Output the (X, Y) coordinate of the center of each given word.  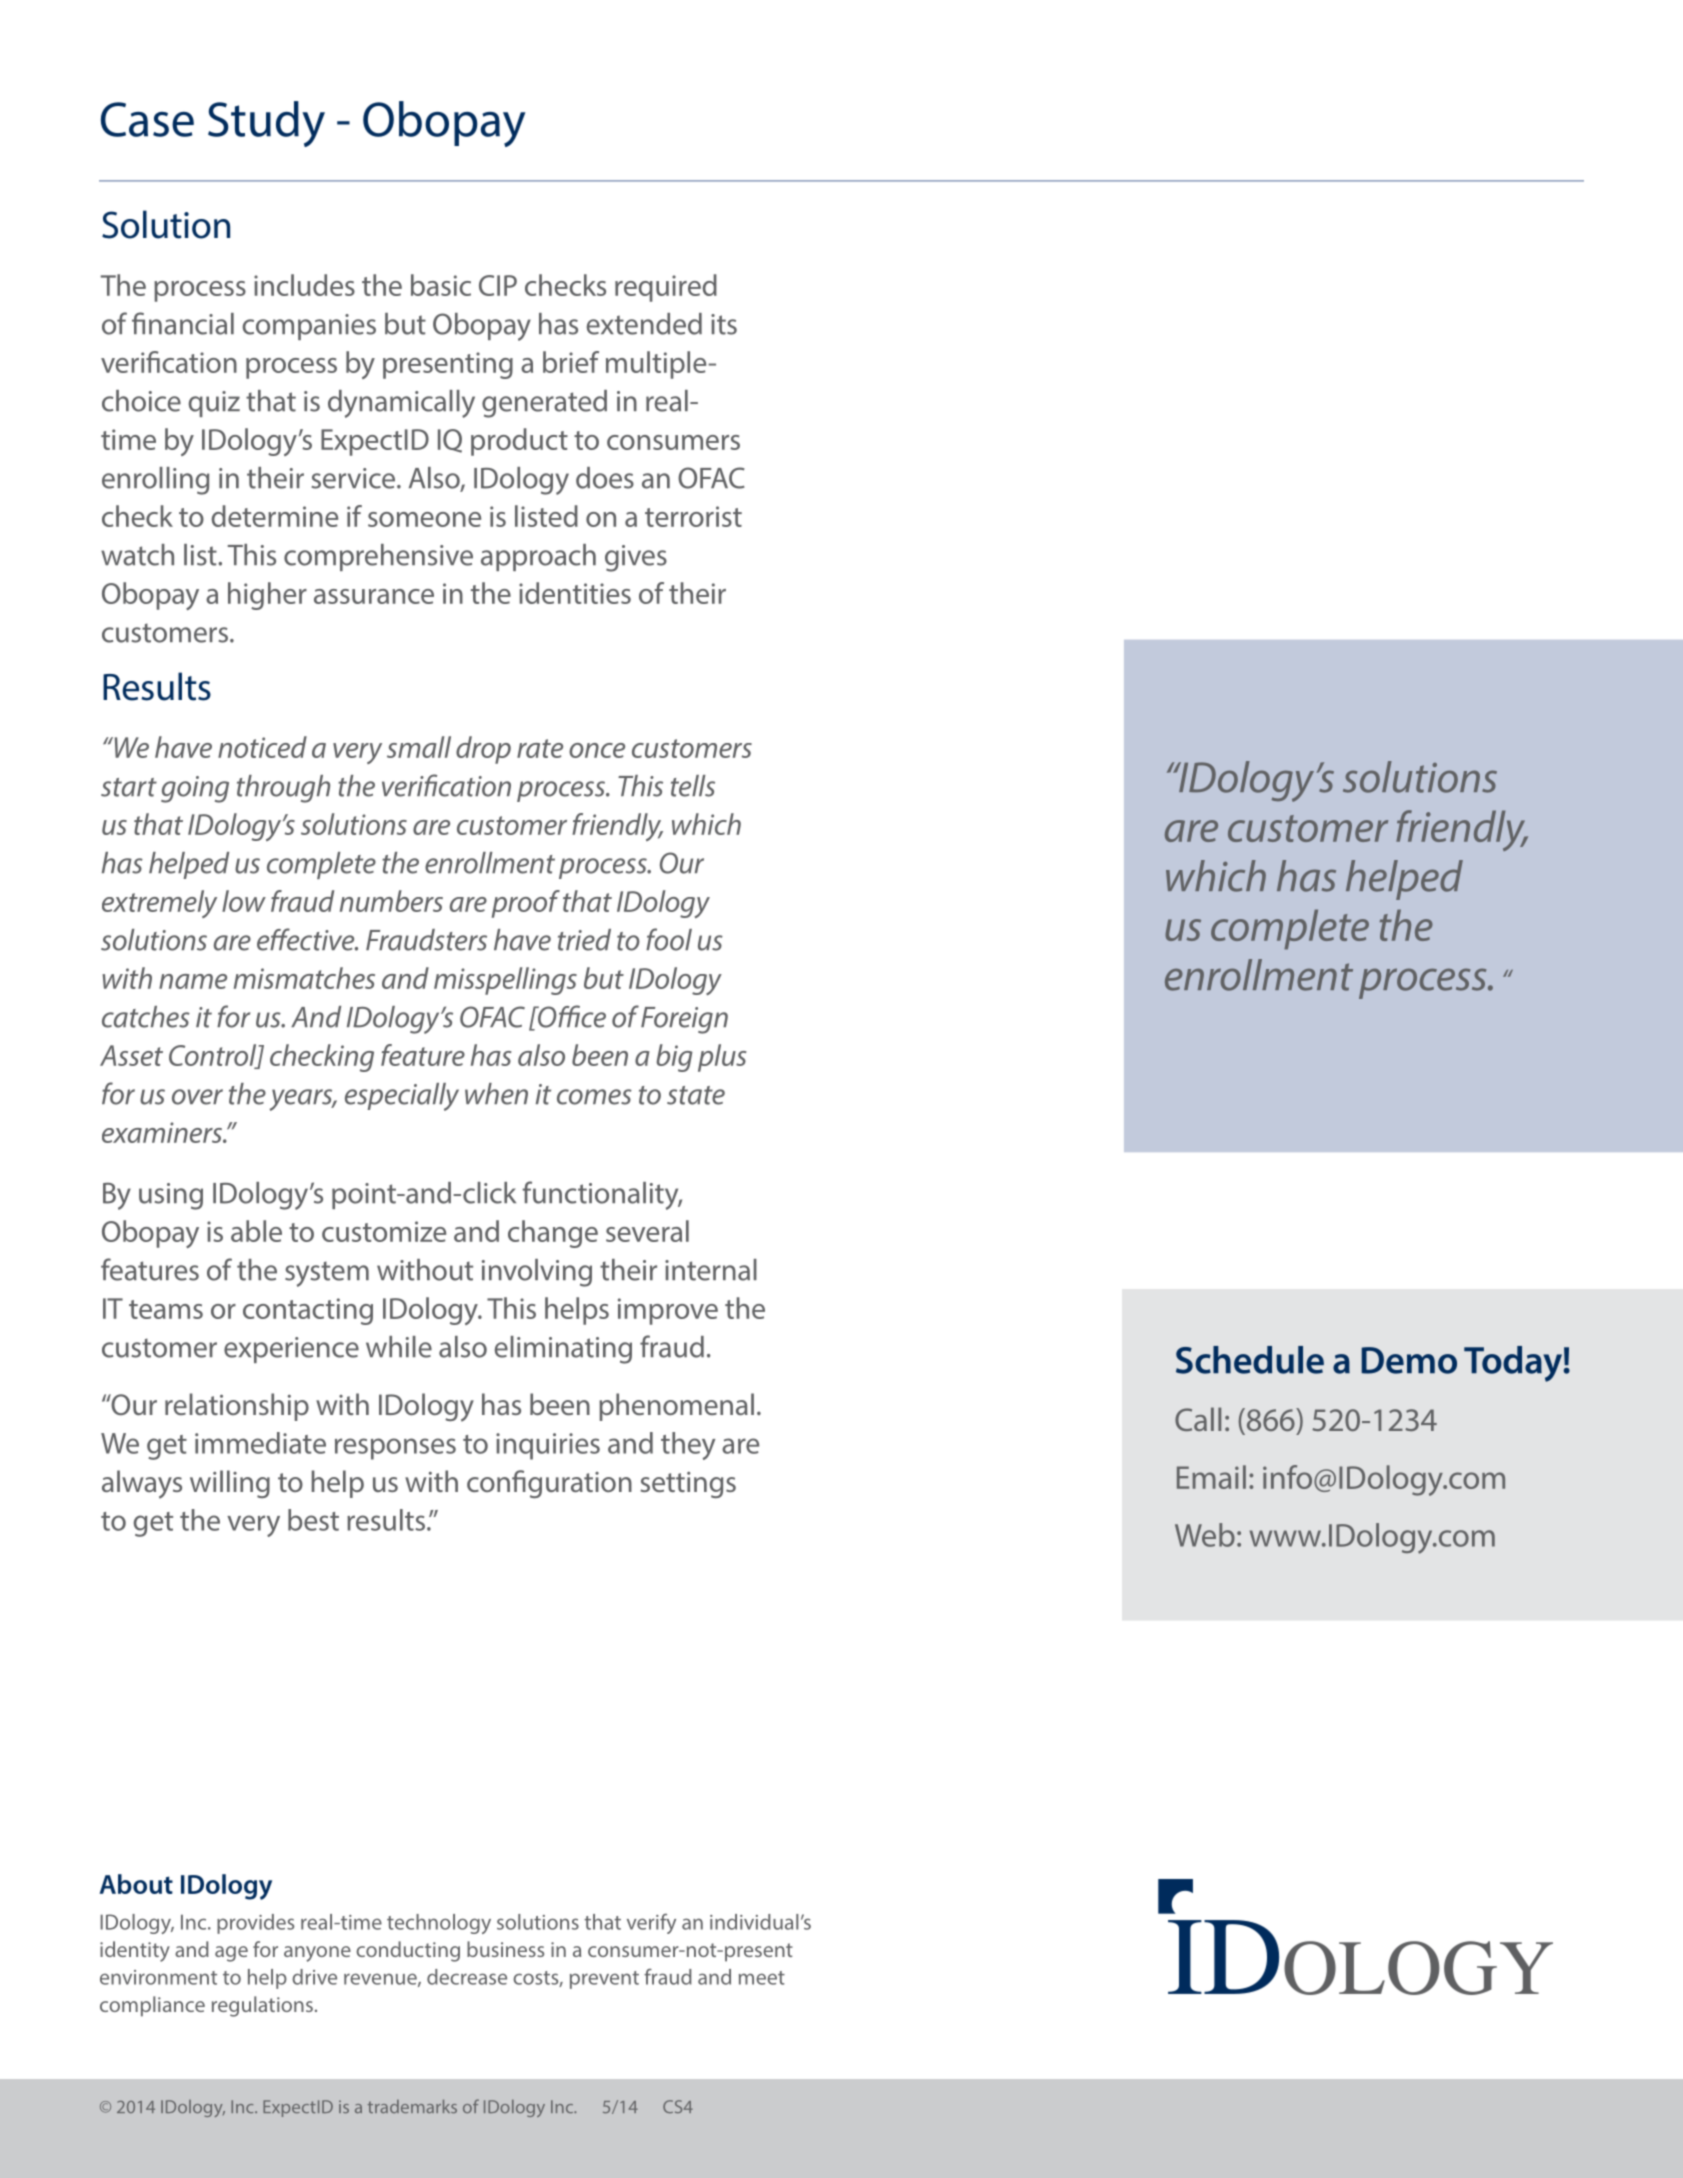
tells (693, 786)
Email (1211, 1477)
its (724, 324)
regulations (262, 2006)
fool (669, 939)
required (666, 288)
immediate (260, 1443)
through (283, 789)
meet (762, 1978)
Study (266, 124)
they (688, 1446)
